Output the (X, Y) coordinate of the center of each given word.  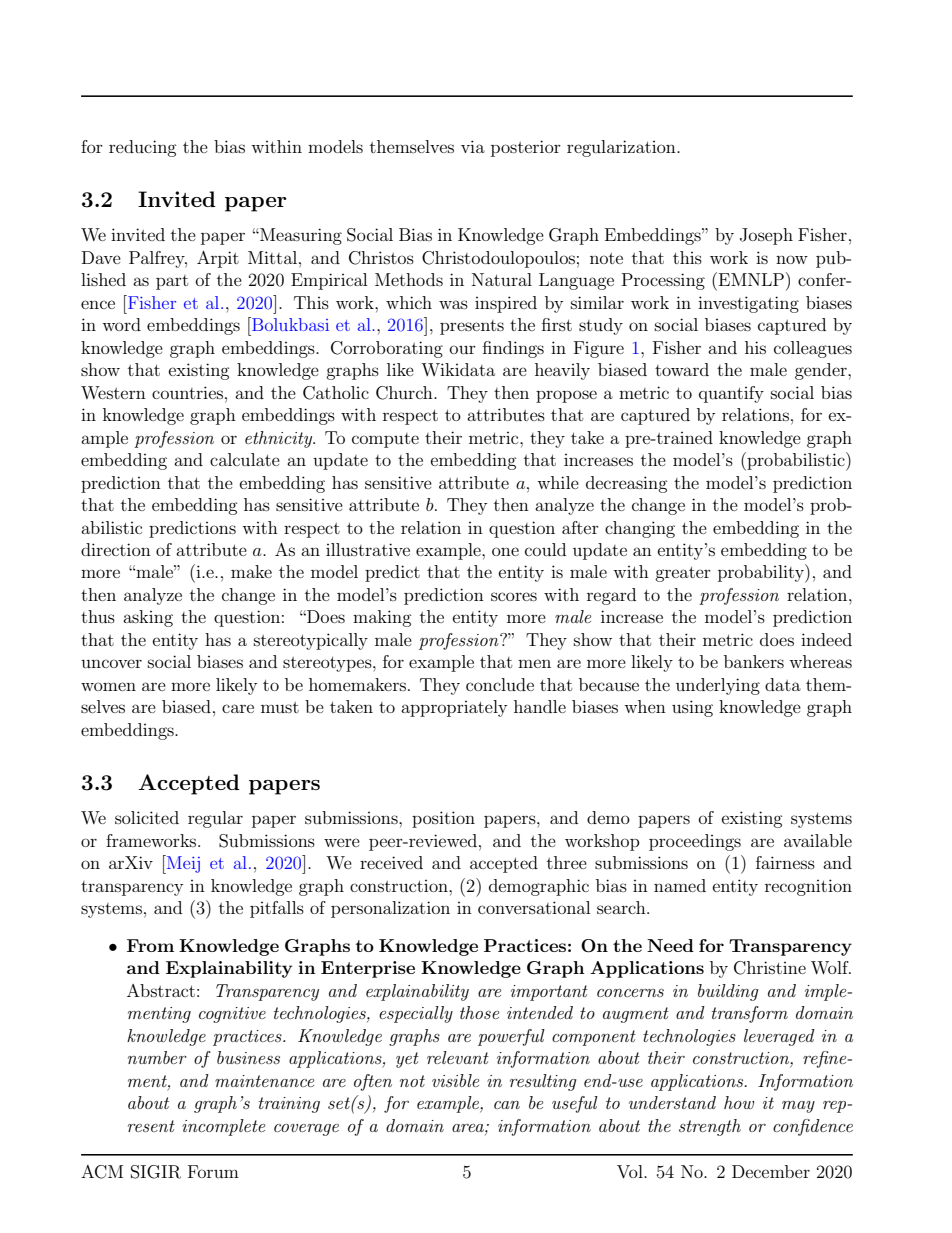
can (507, 1105)
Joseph (766, 236)
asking (148, 618)
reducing (143, 148)
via (473, 146)
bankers (754, 661)
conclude (500, 684)
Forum (213, 1171)
